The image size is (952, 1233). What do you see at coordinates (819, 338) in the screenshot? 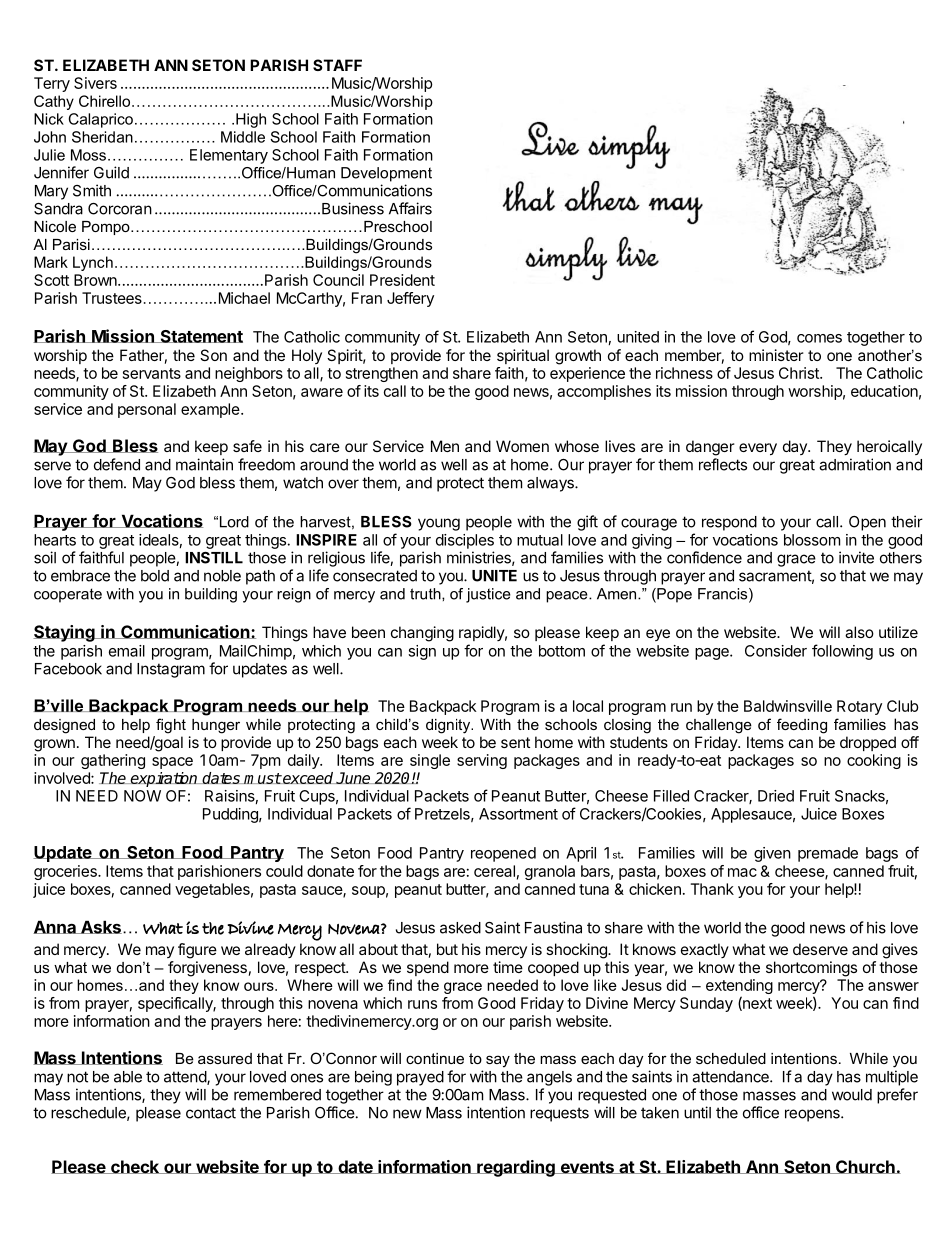
I see `comes` at bounding box center [819, 338].
